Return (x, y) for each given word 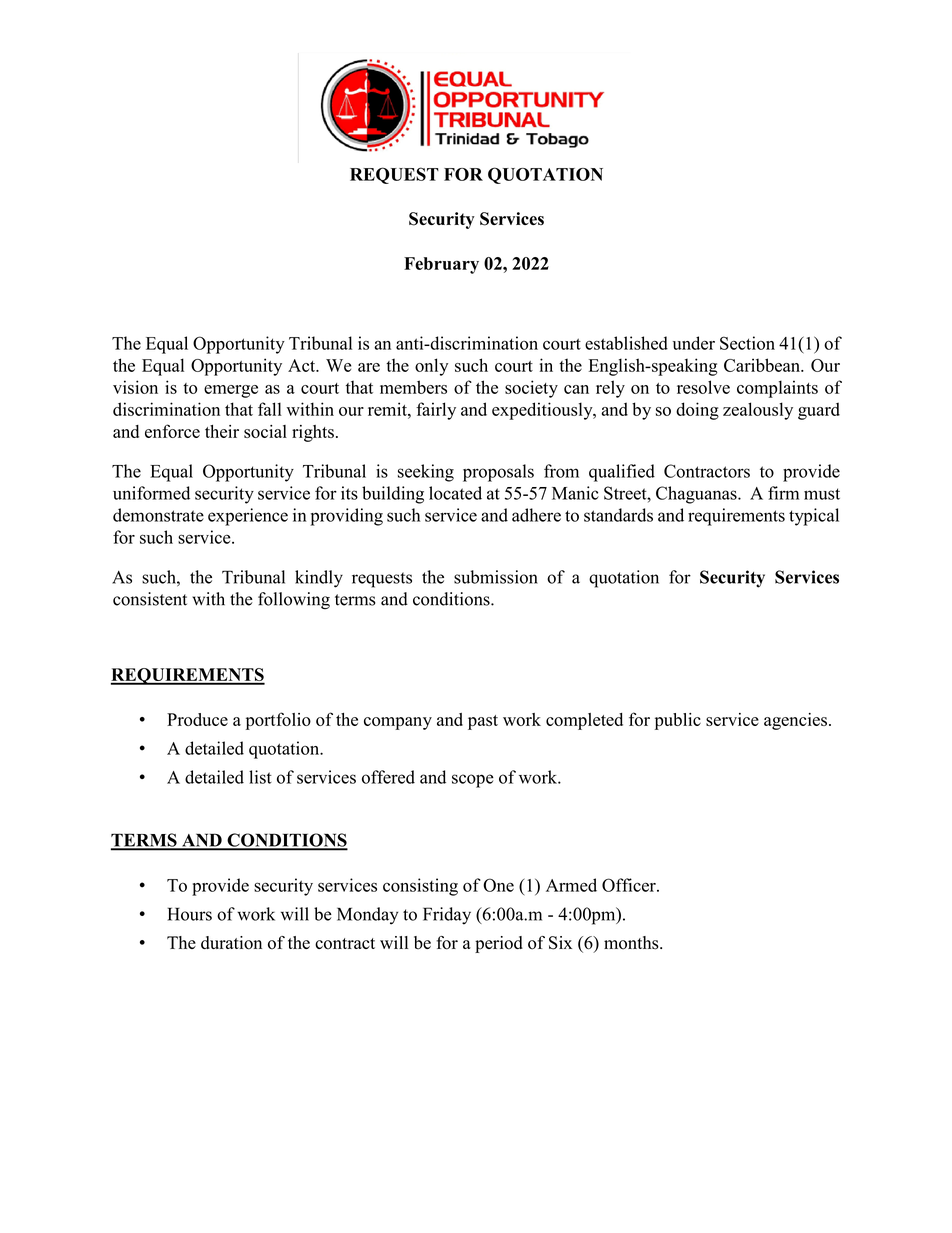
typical (814, 517)
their (222, 431)
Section (747, 343)
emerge (231, 391)
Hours (190, 914)
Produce (197, 719)
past (483, 722)
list (260, 777)
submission (496, 577)
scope (473, 781)
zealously (758, 411)
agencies (795, 721)
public (678, 721)
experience (248, 517)
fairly (436, 411)
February (441, 265)
